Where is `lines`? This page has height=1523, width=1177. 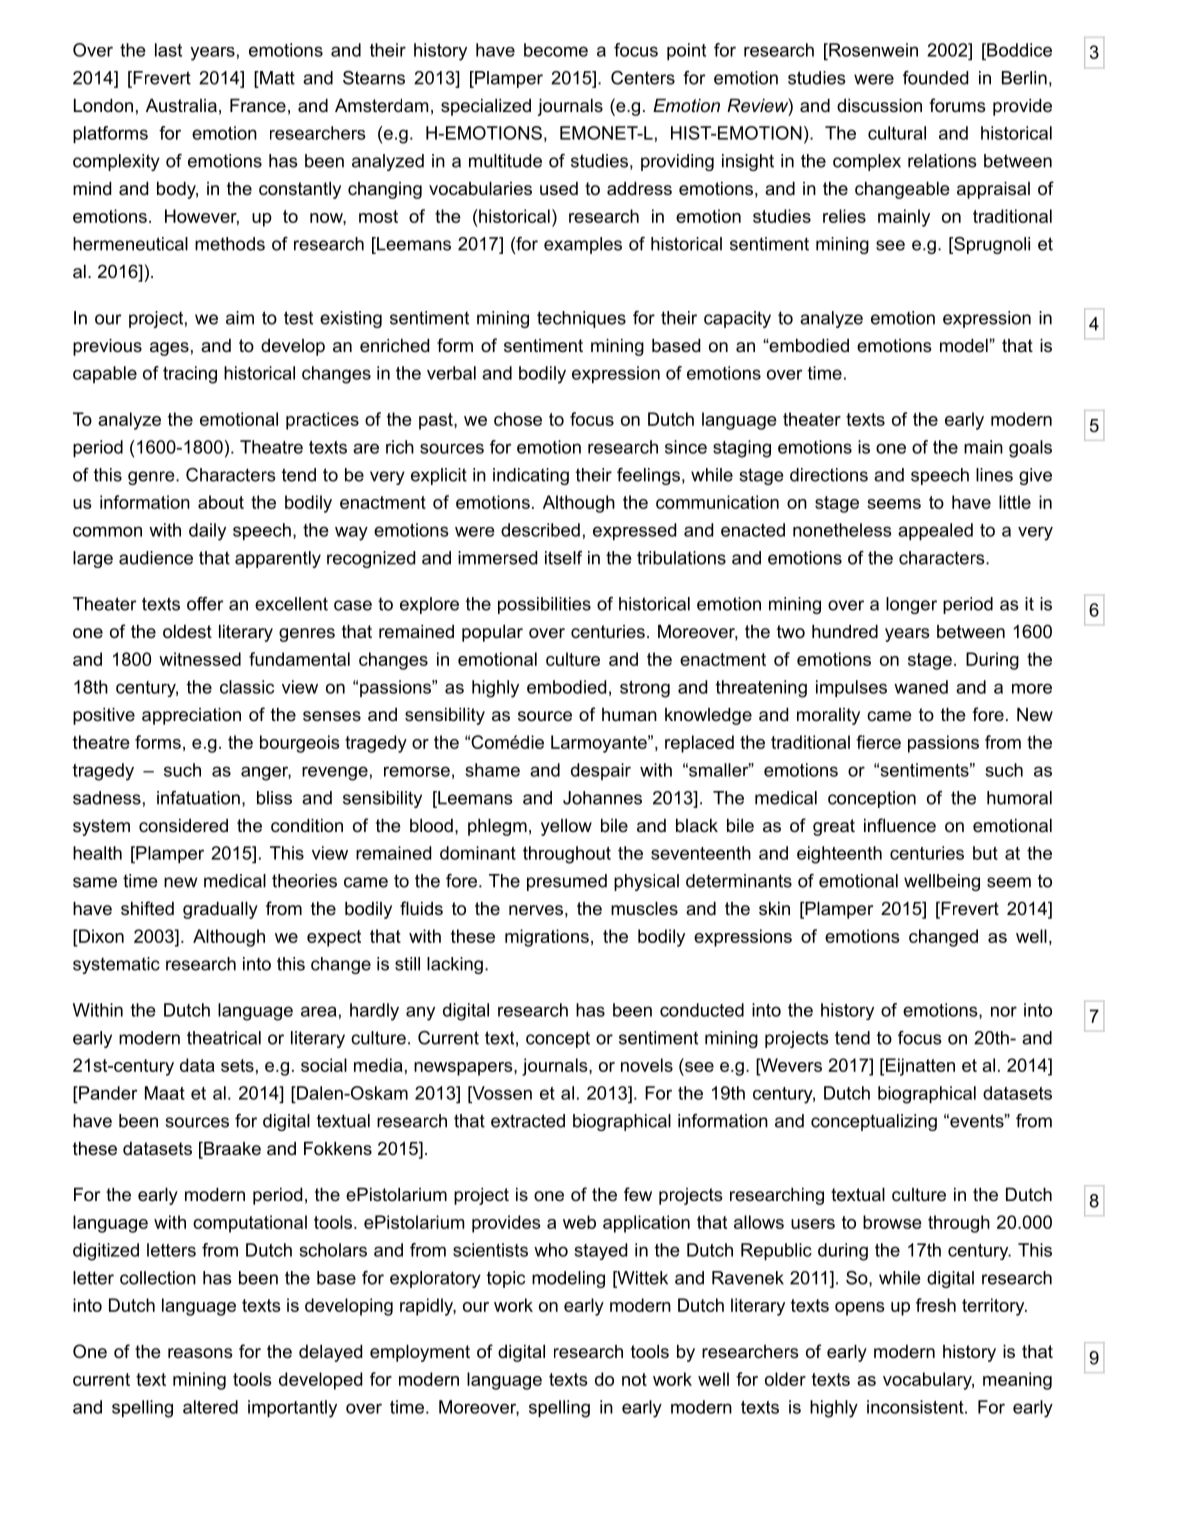 lines is located at coordinates (994, 475).
